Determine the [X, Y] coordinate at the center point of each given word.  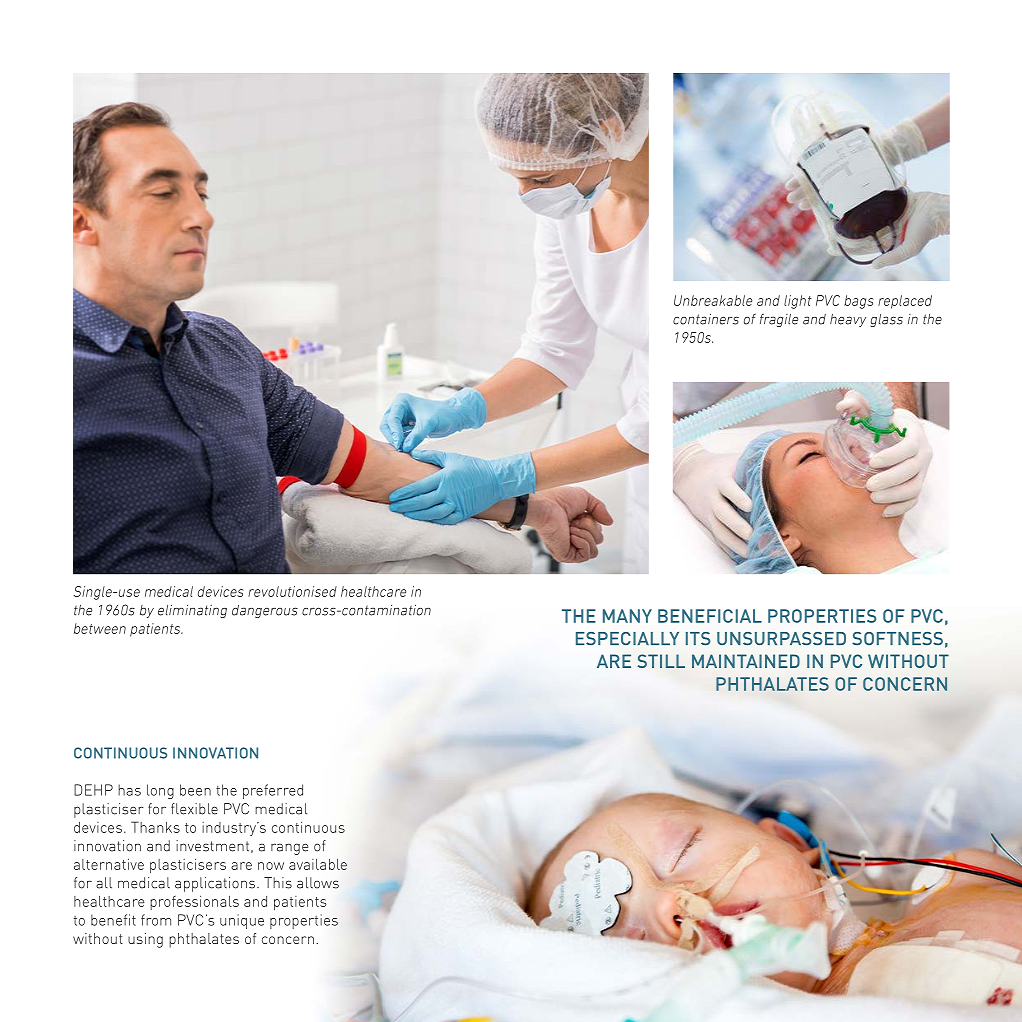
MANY [627, 616]
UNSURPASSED [781, 639]
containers [706, 319]
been [195, 790]
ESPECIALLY [627, 639]
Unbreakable [713, 300]
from [156, 920]
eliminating [192, 611]
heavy [848, 320]
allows [318, 883]
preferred [273, 791]
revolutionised [292, 591]
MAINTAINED [746, 661]
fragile [779, 320]
